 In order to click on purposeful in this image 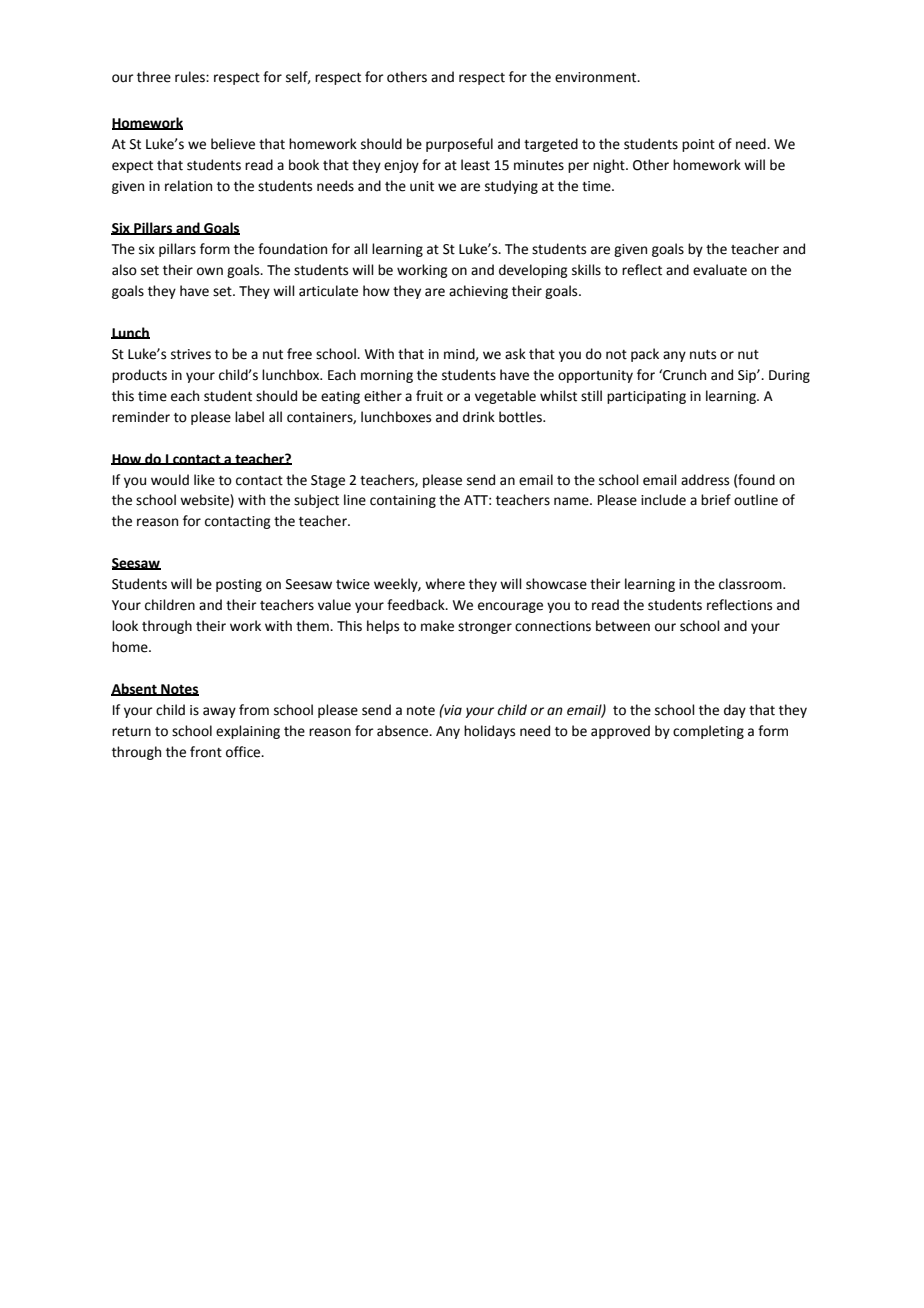, I will do `click(459, 145)`.
